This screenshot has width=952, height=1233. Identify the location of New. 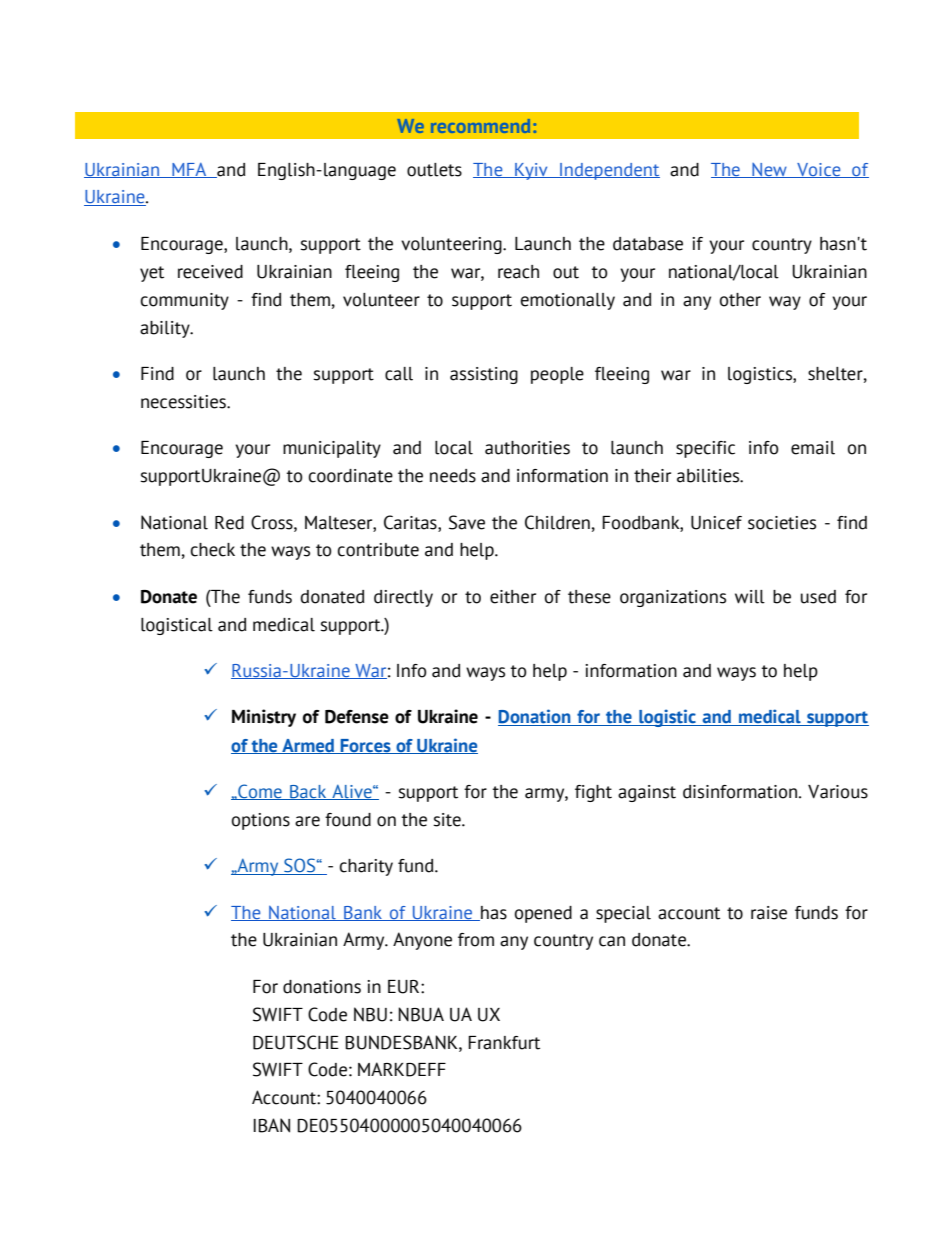
(769, 170).
